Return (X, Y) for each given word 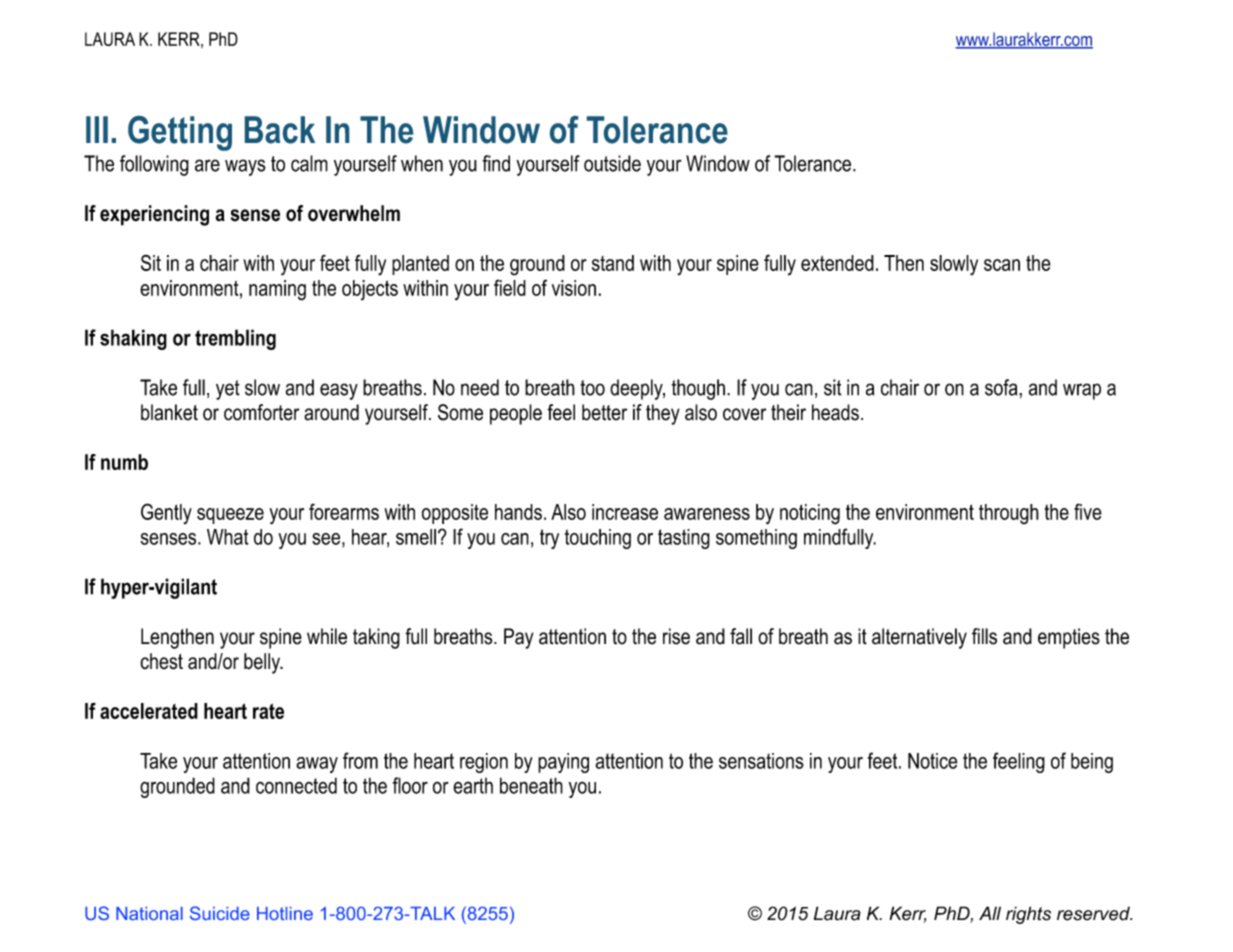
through (1009, 514)
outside (612, 163)
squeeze (230, 516)
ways (245, 167)
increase (625, 512)
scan (1002, 265)
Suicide (220, 913)
